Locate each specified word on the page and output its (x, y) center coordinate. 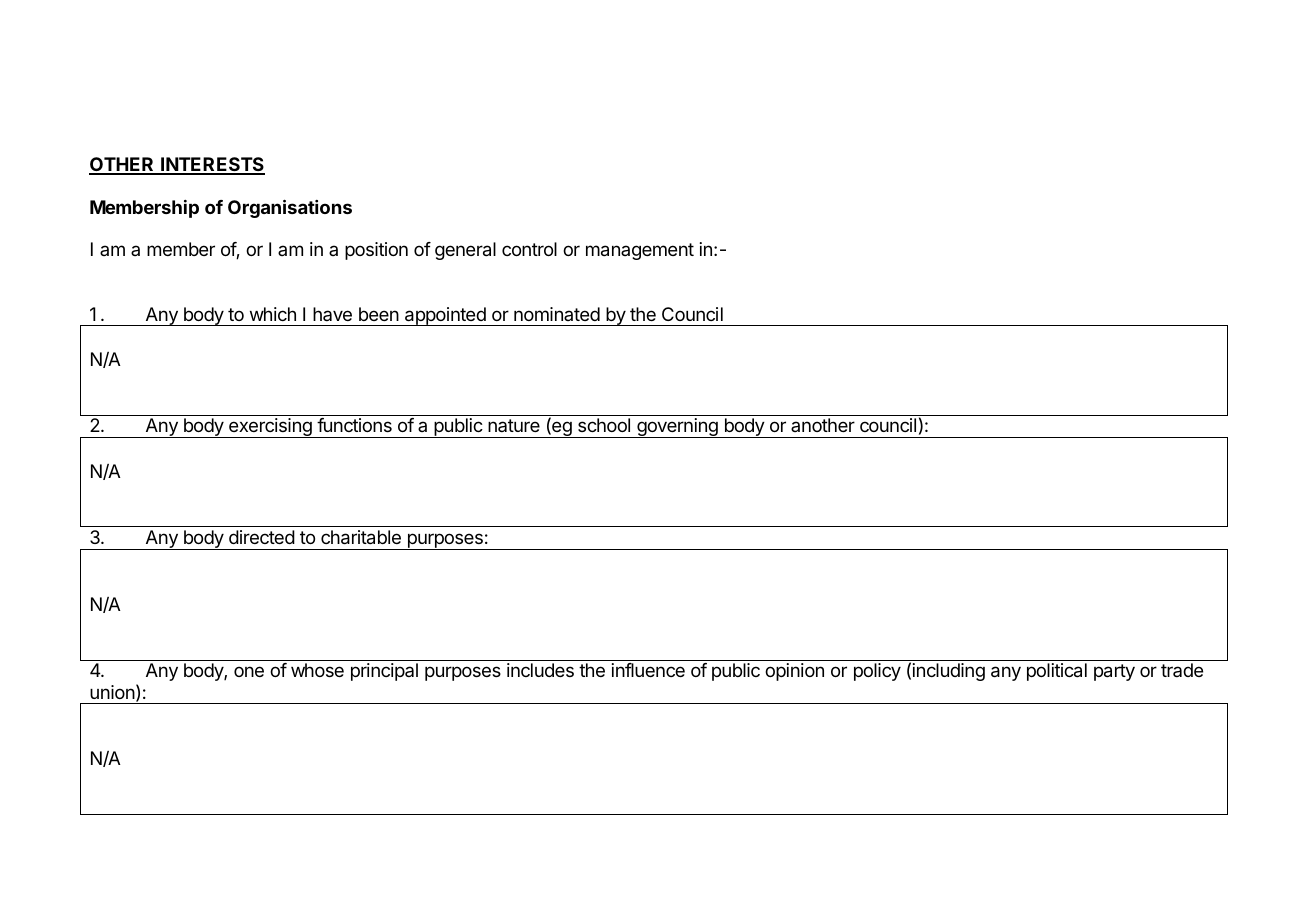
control (529, 249)
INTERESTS (212, 165)
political (1057, 672)
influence (648, 670)
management (640, 251)
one (249, 671)
